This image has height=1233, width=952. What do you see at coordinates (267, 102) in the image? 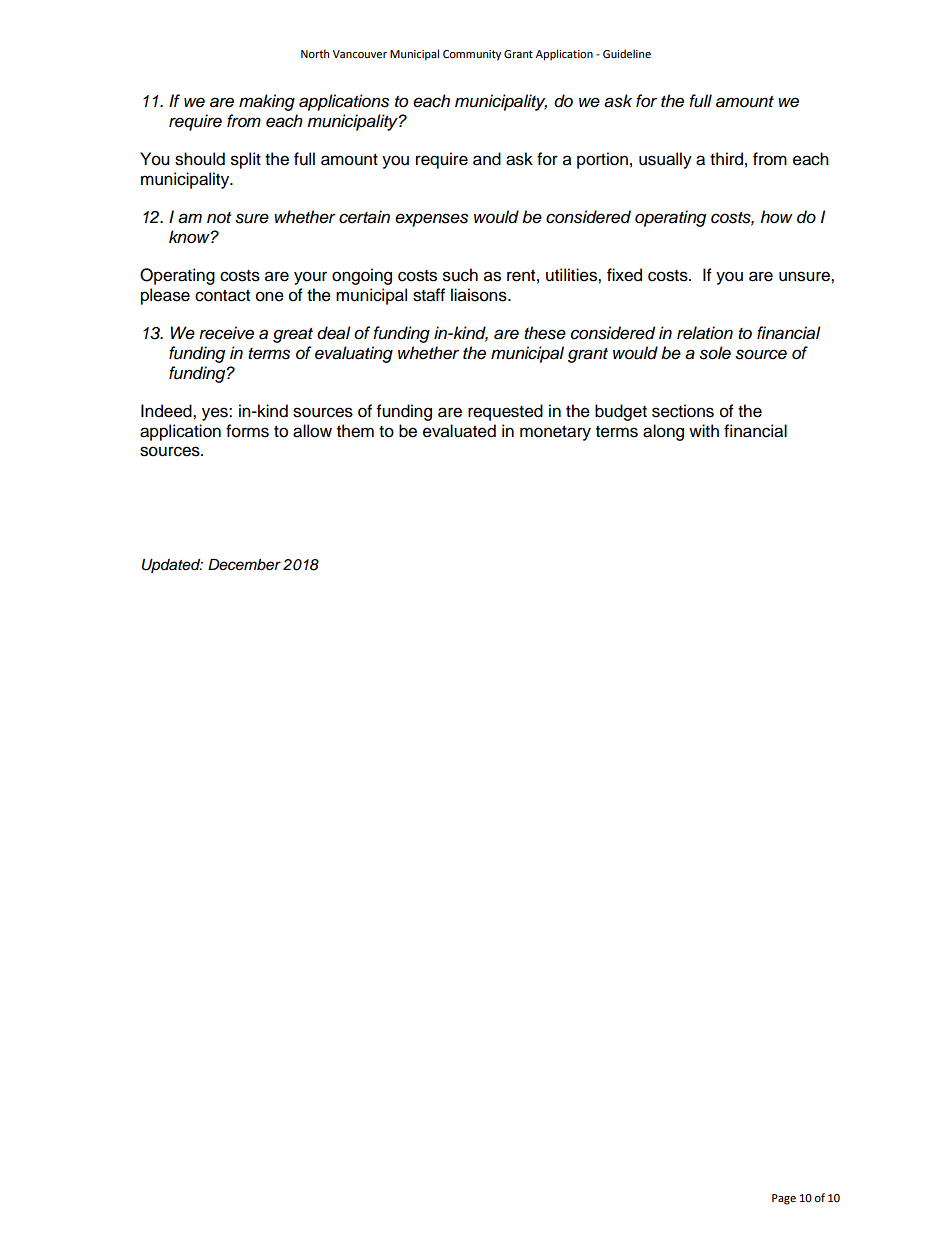
I see `making` at bounding box center [267, 102].
